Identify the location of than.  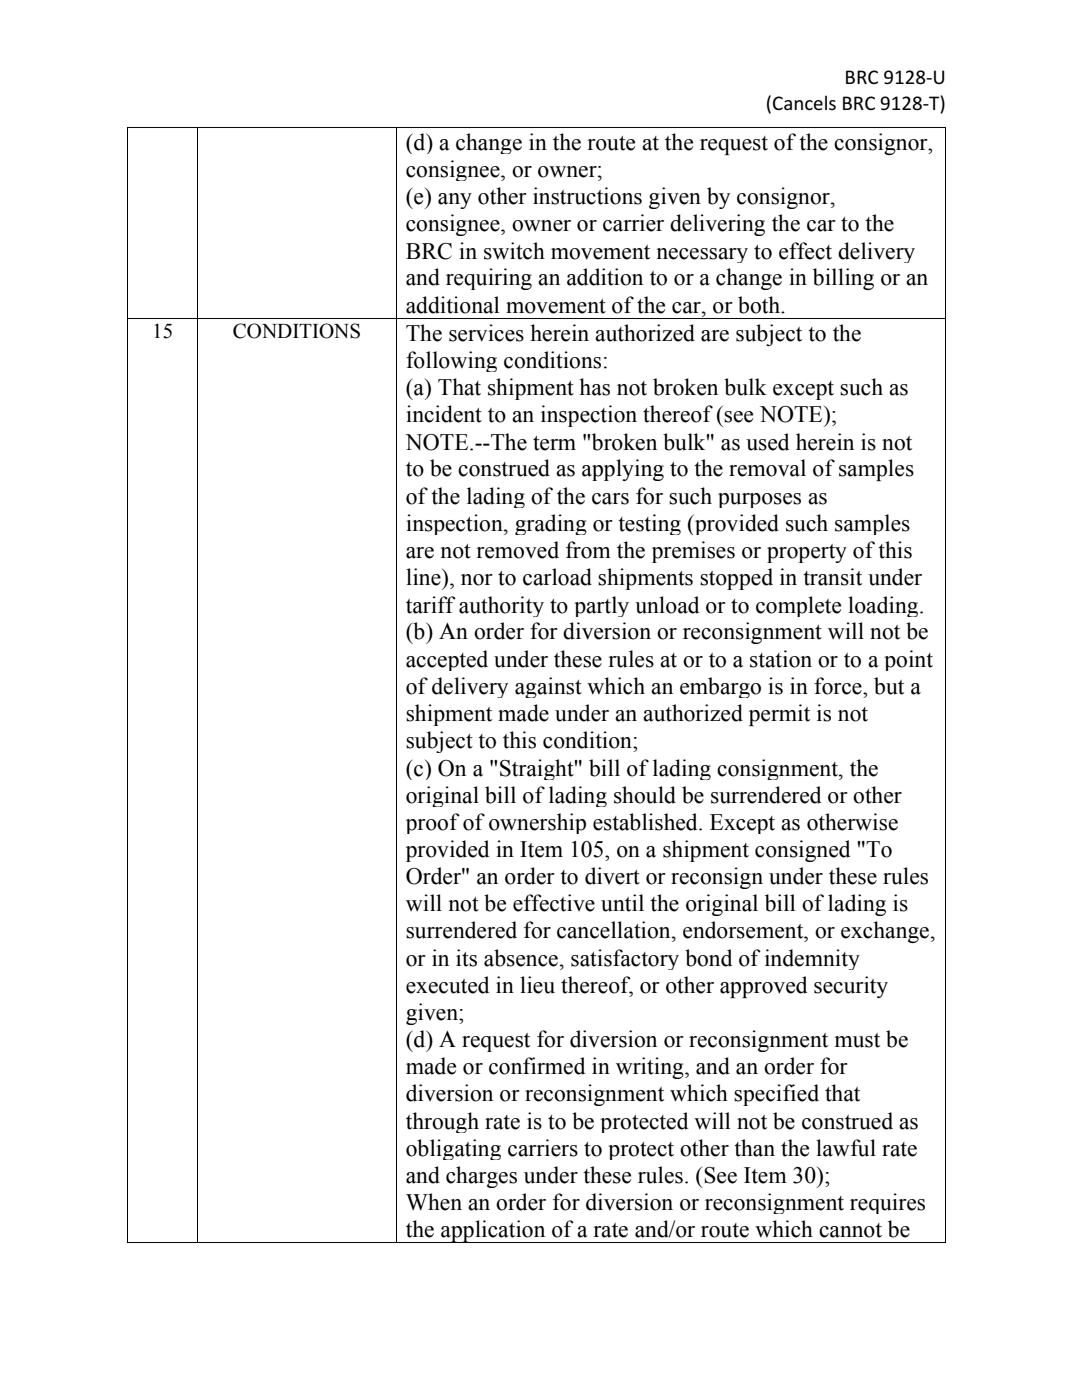
(754, 1148).
